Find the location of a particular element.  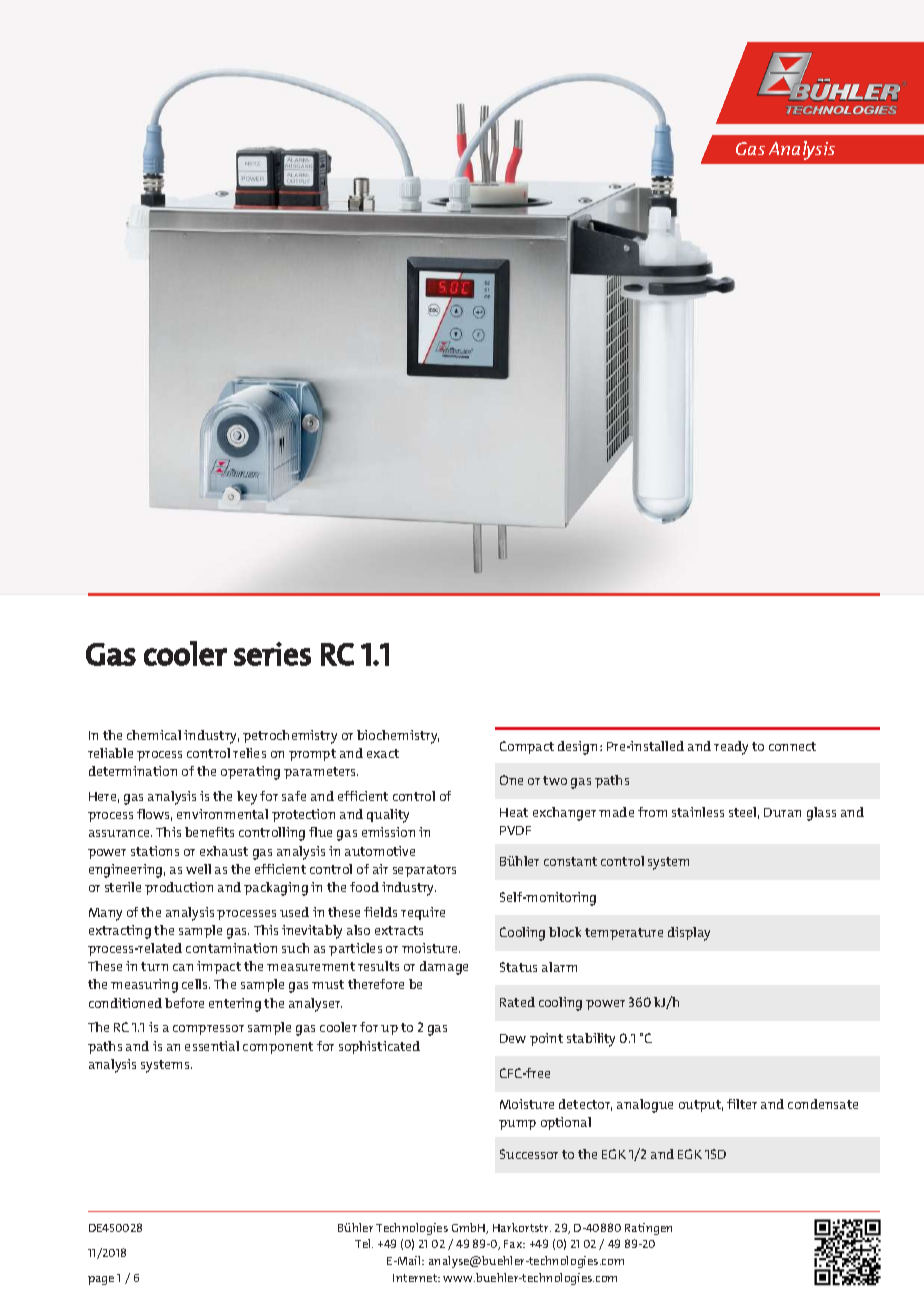

page is located at coordinates (101, 1280).
